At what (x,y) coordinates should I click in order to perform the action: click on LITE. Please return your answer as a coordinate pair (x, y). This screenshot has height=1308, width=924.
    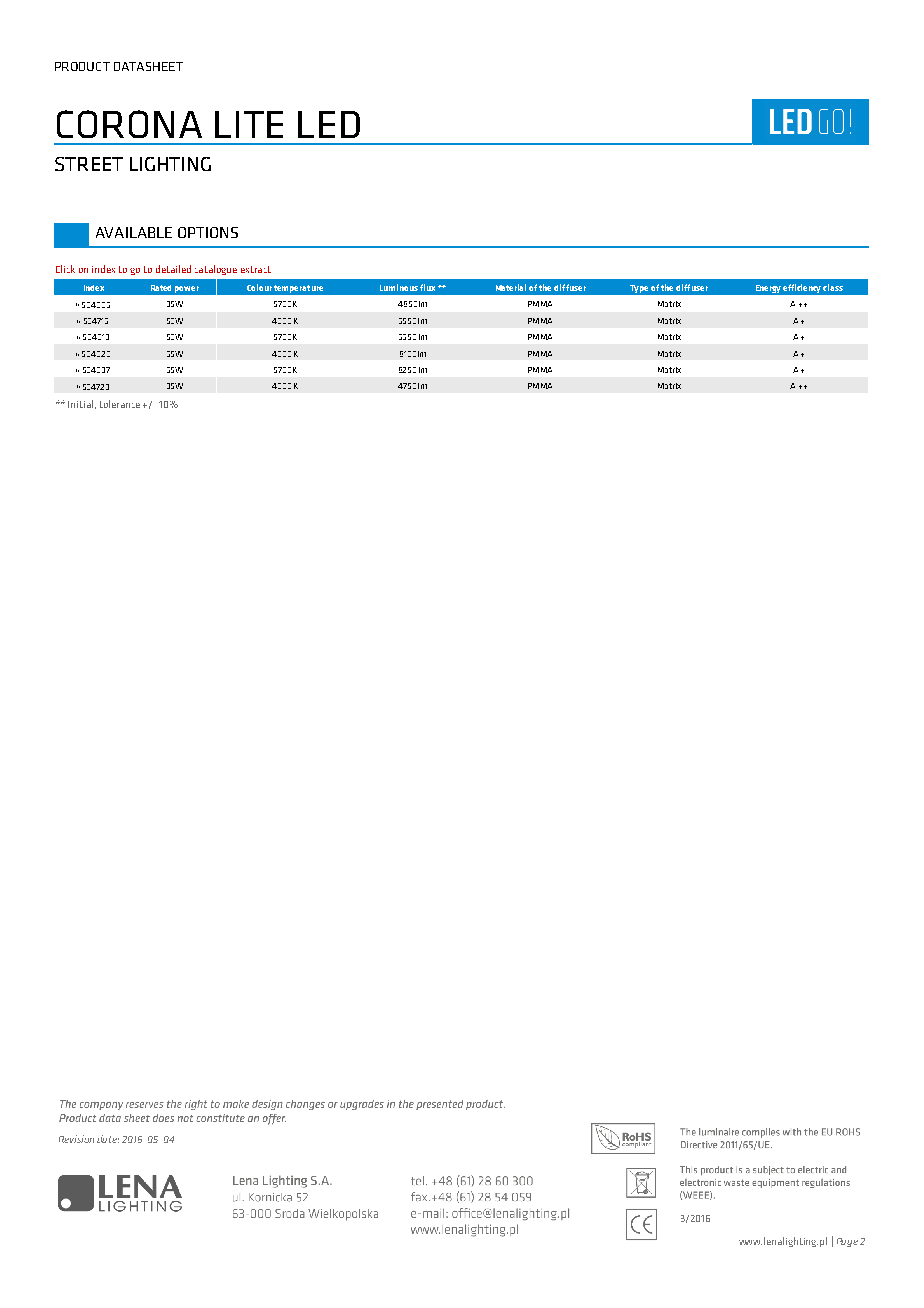
    Looking at the image, I should click on (249, 124).
